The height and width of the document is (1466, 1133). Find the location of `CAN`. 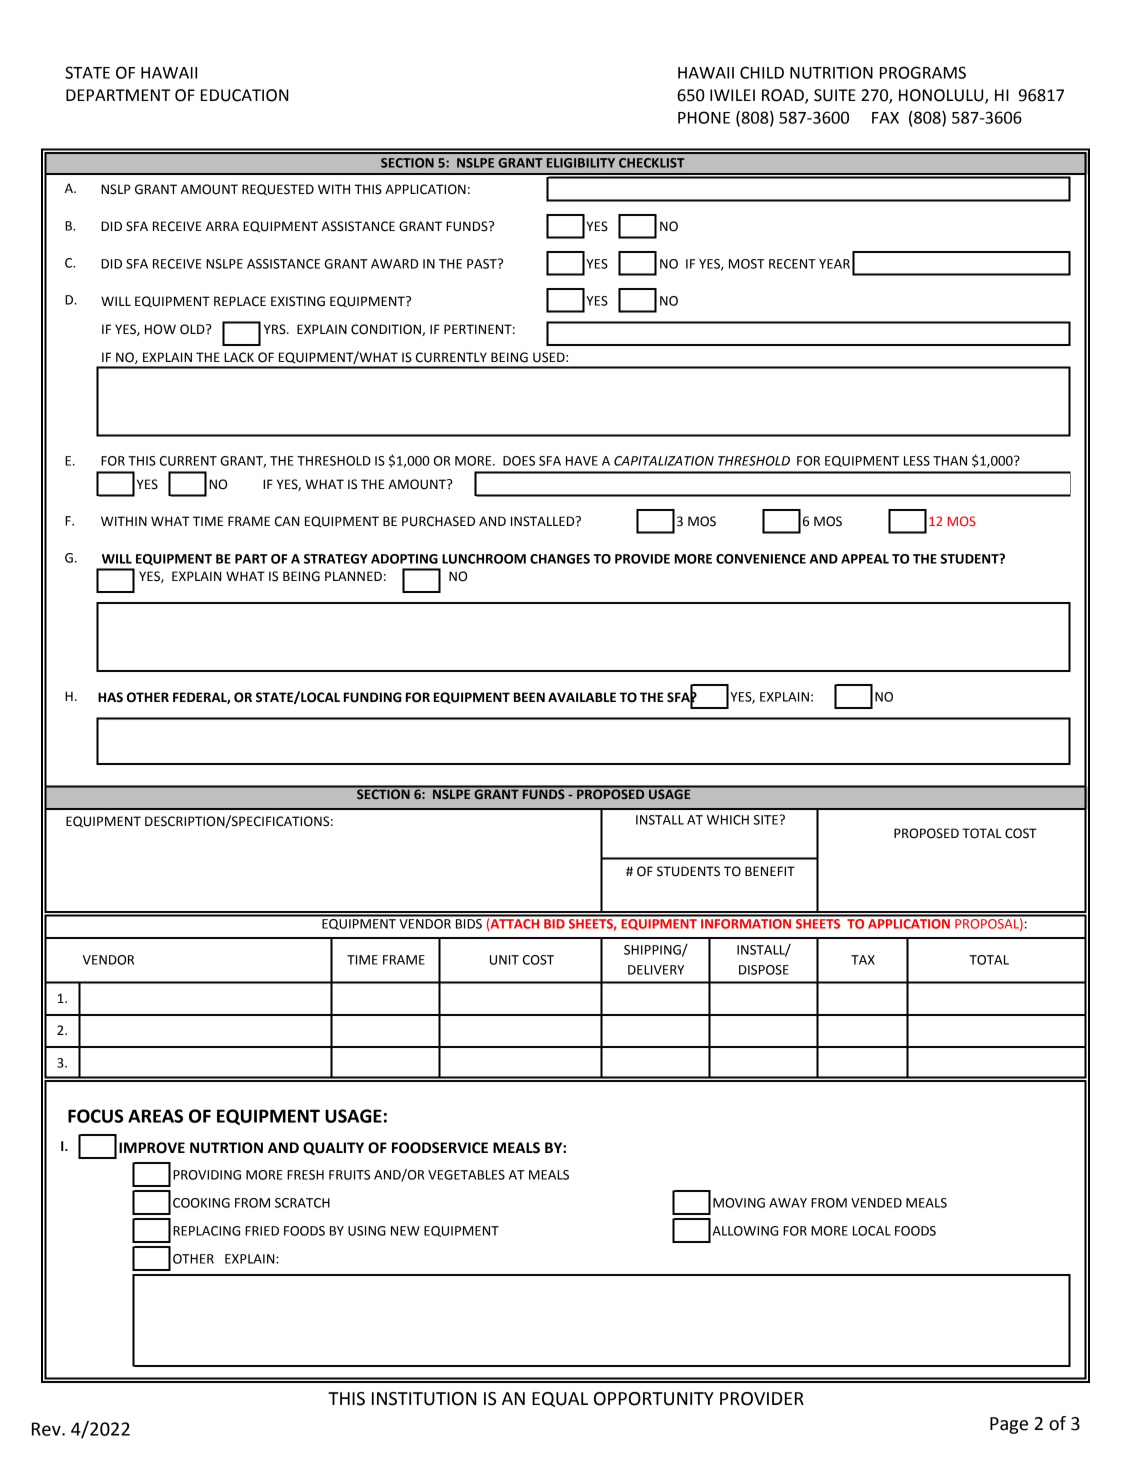

CAN is located at coordinates (287, 521).
